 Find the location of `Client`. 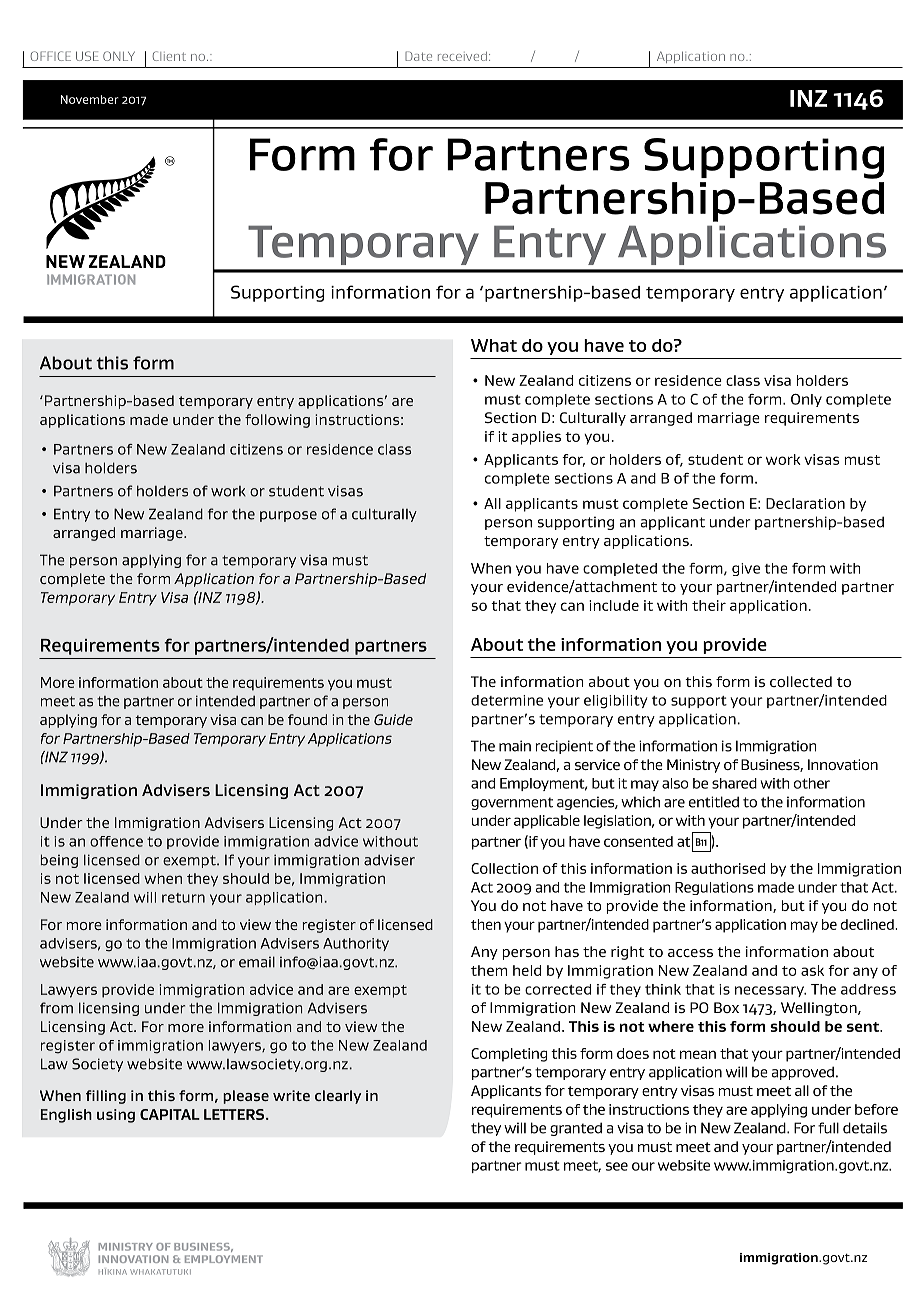

Client is located at coordinates (169, 56).
